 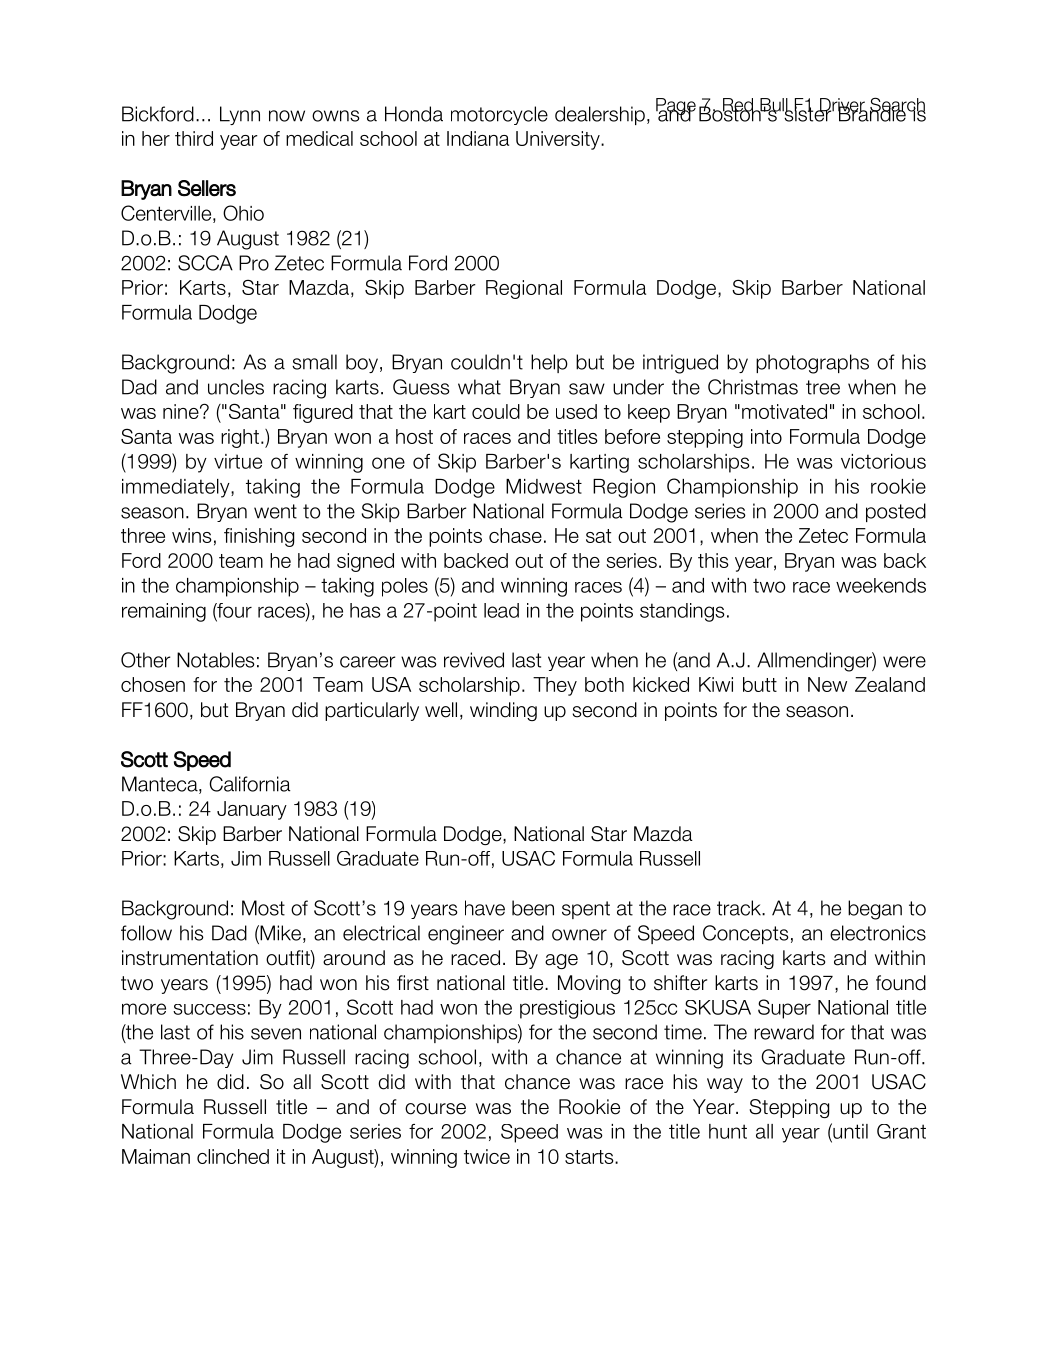 What do you see at coordinates (236, 387) in the screenshot?
I see `uncles` at bounding box center [236, 387].
